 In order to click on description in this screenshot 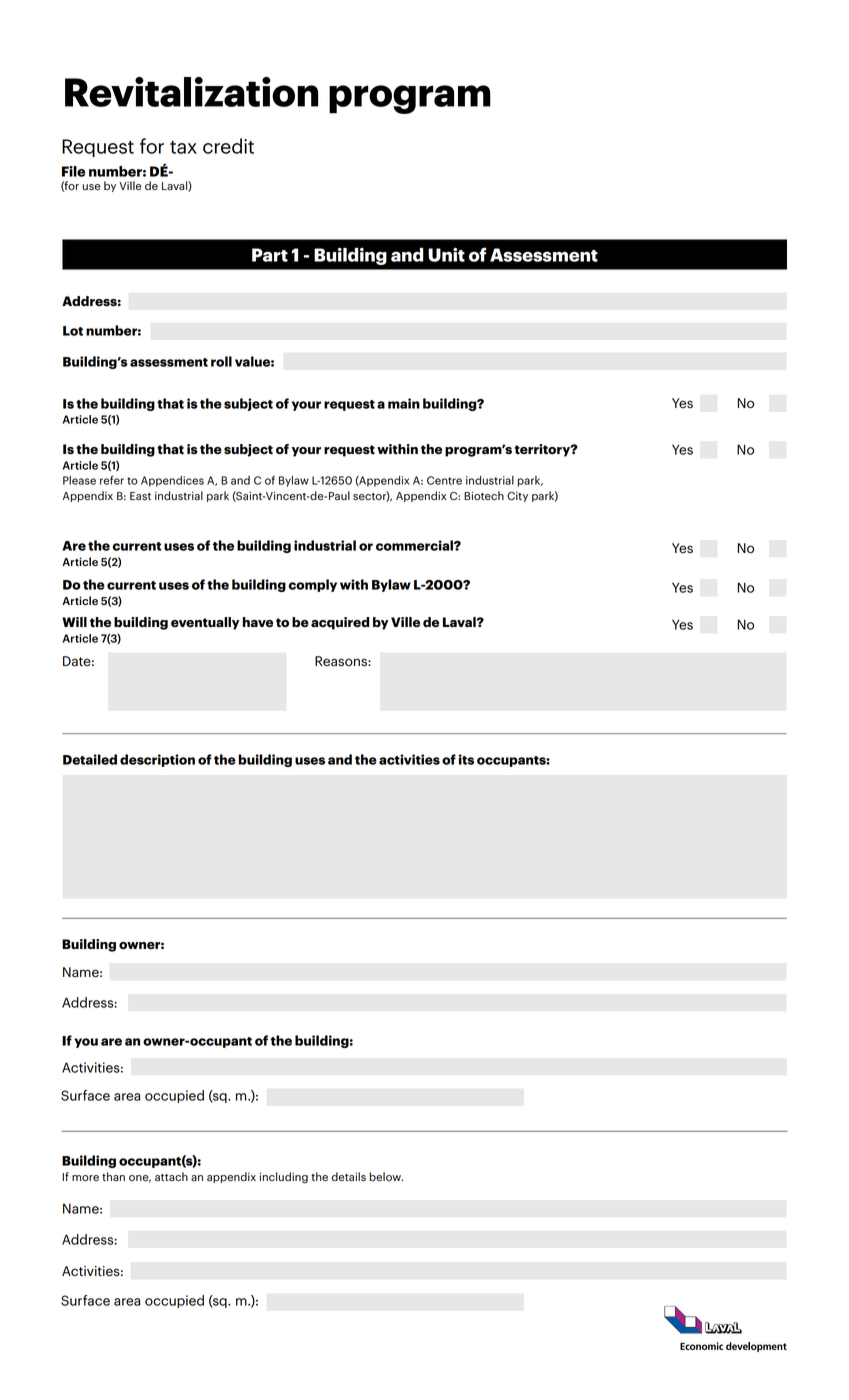, I will do `click(157, 760)`.
